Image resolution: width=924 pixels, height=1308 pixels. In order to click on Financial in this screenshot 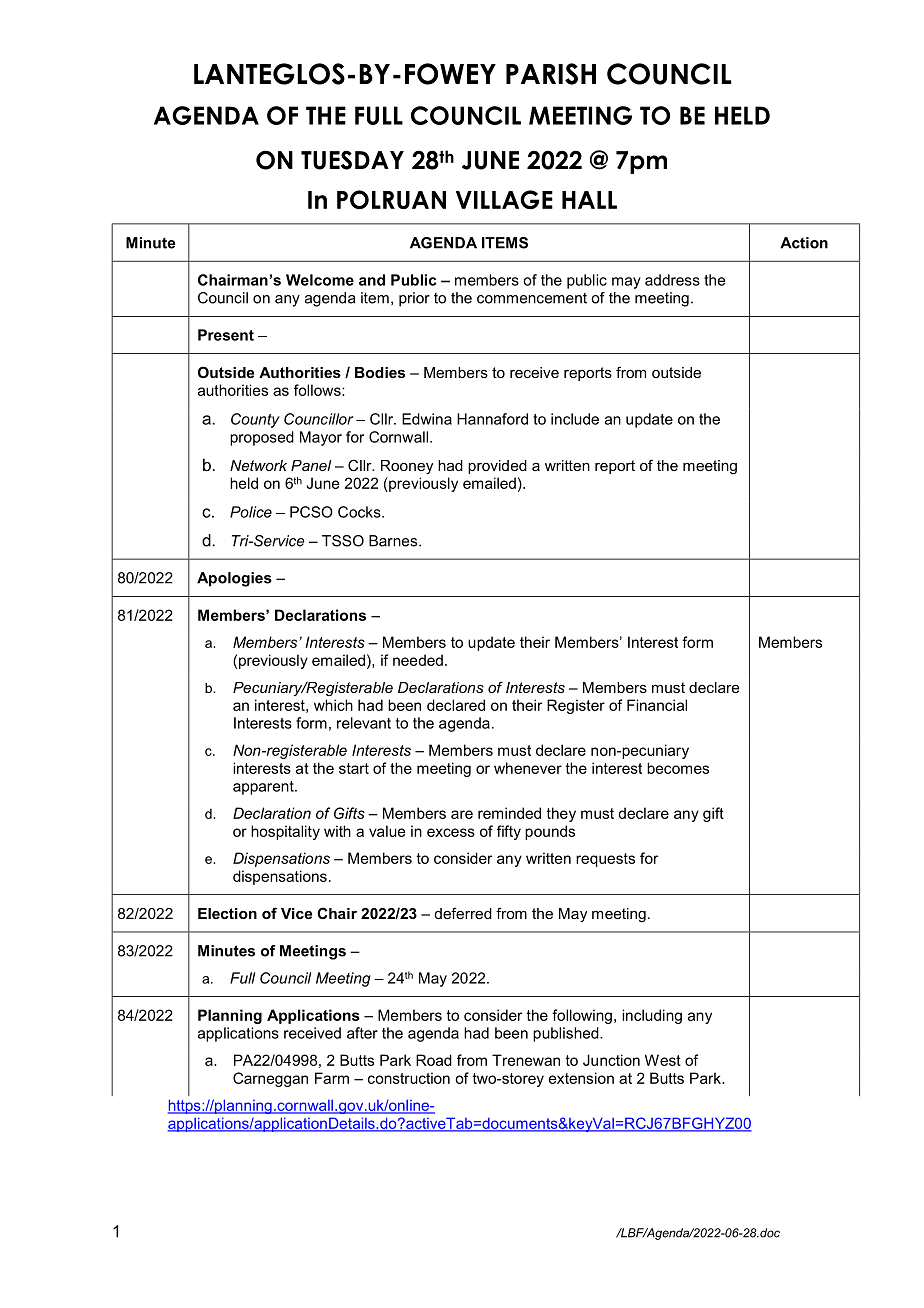, I will do `click(657, 705)`.
